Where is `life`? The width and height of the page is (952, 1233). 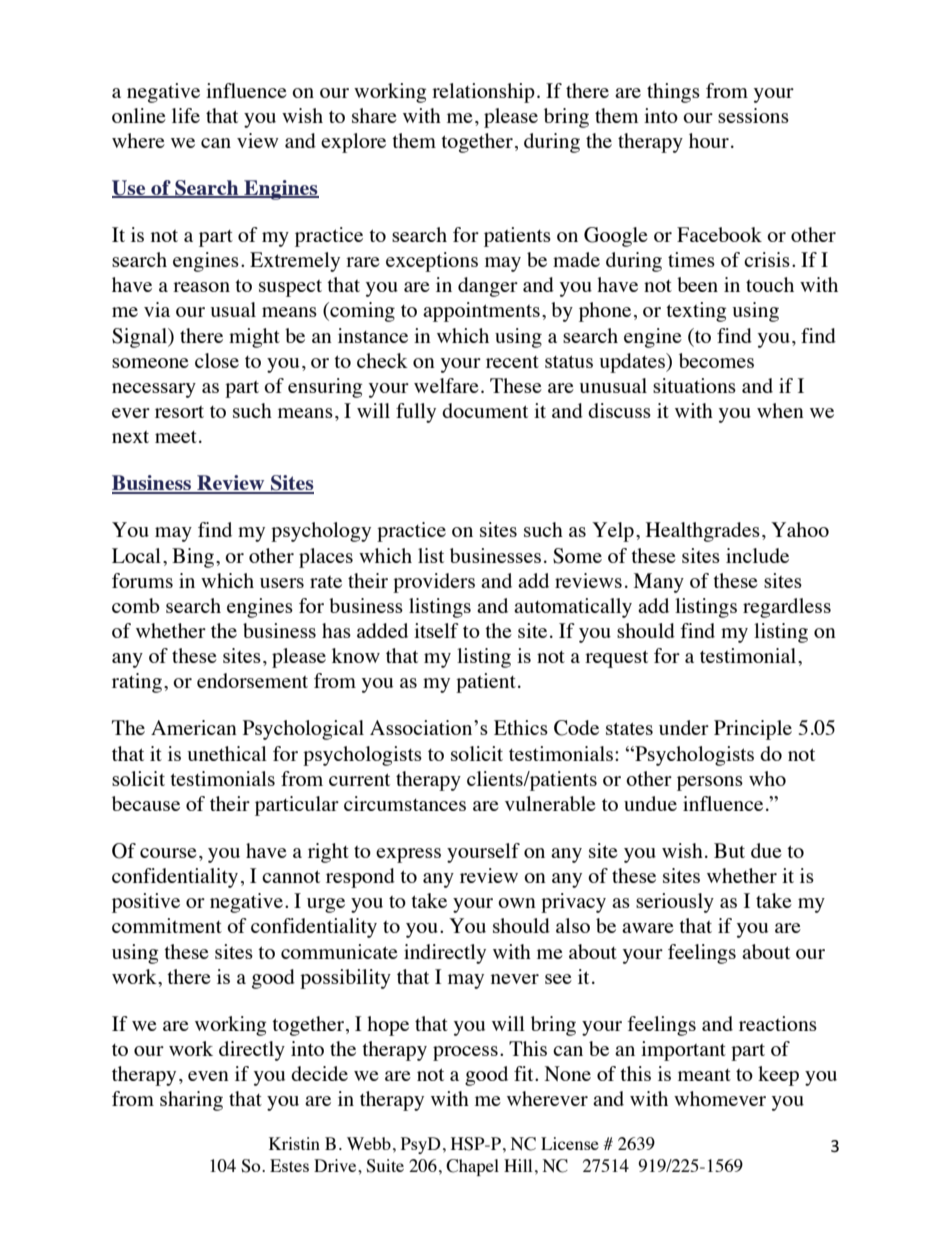
life is located at coordinates (186, 115).
